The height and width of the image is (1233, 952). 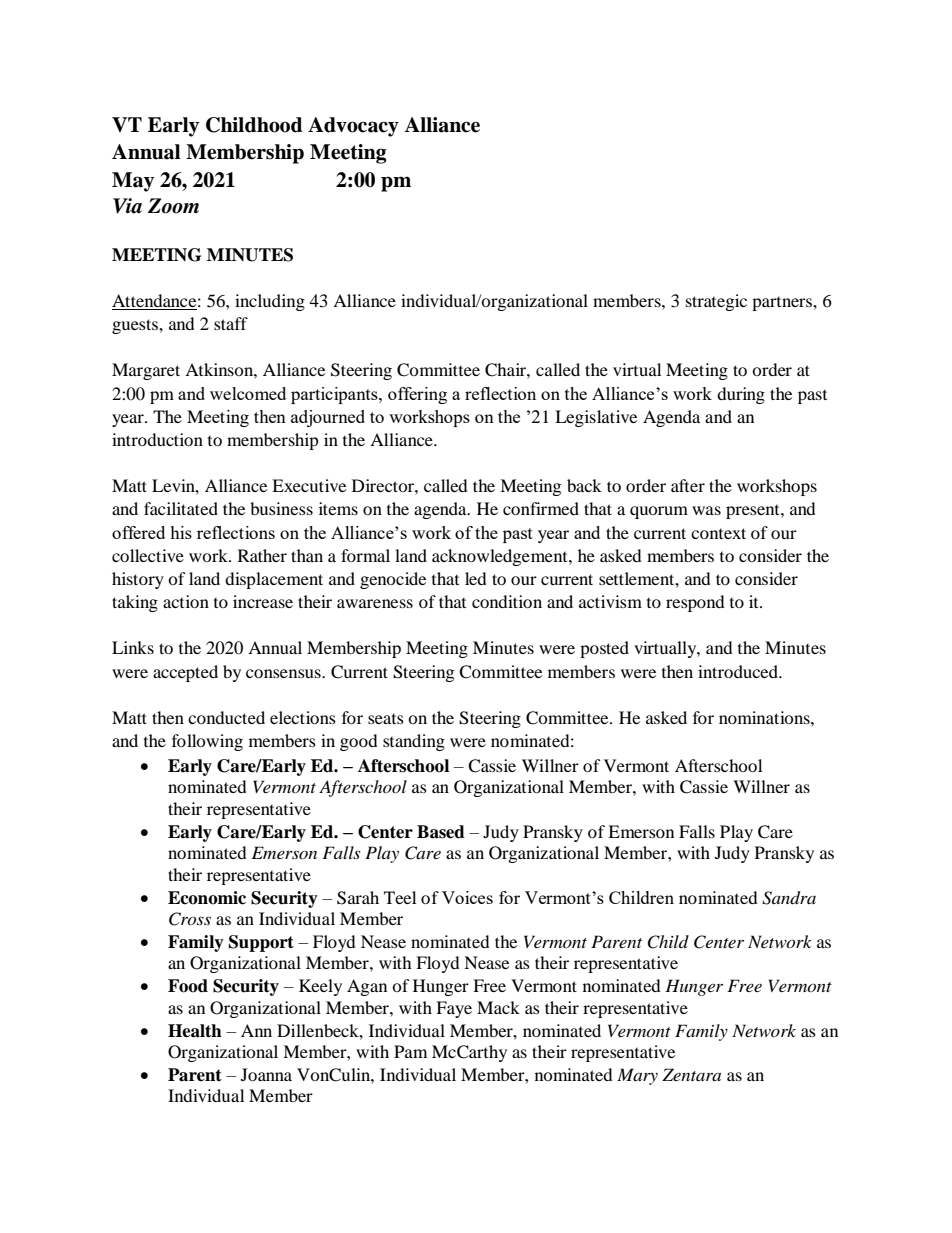 I want to click on respond, so click(x=695, y=603).
